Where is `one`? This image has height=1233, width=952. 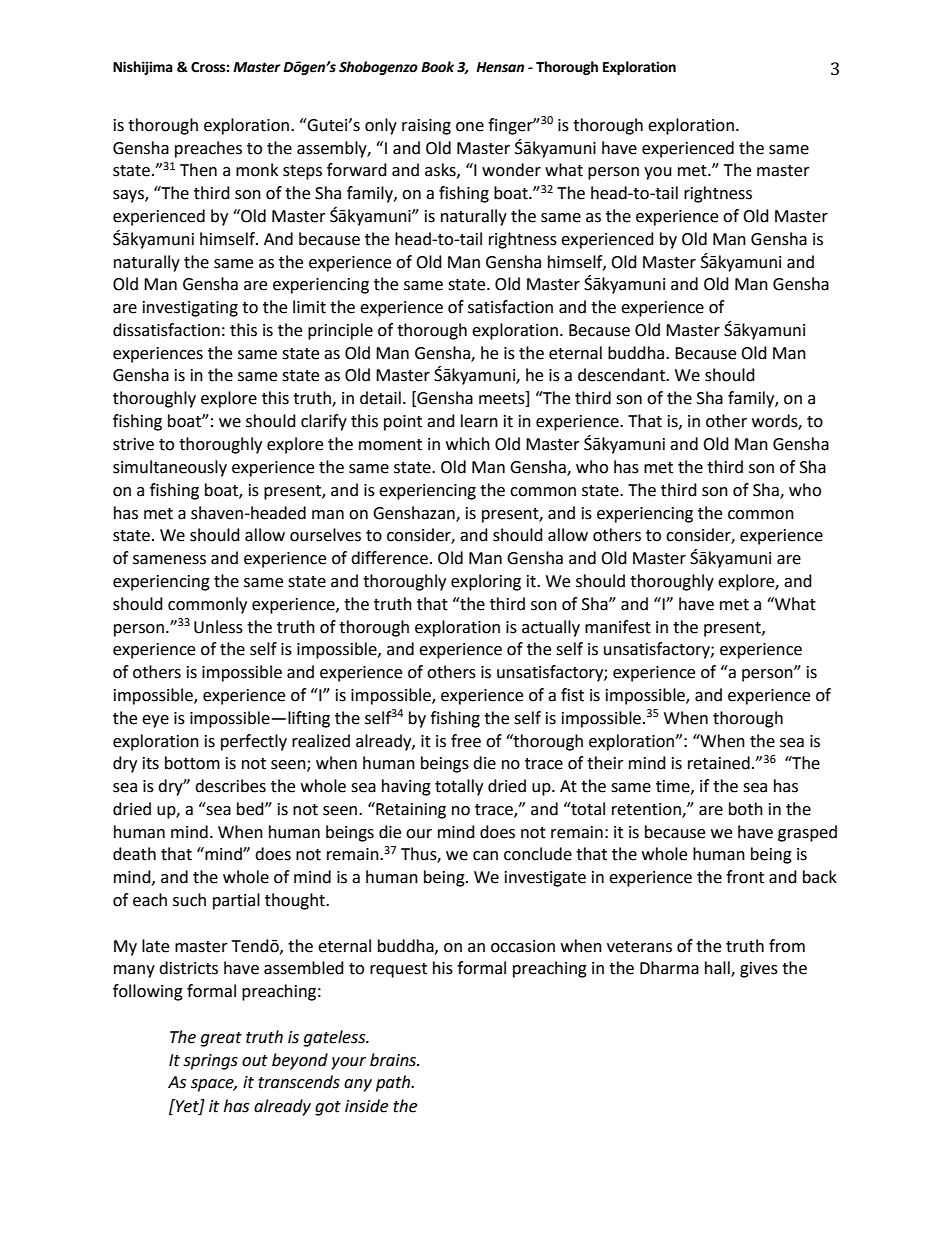
one is located at coordinates (470, 127).
